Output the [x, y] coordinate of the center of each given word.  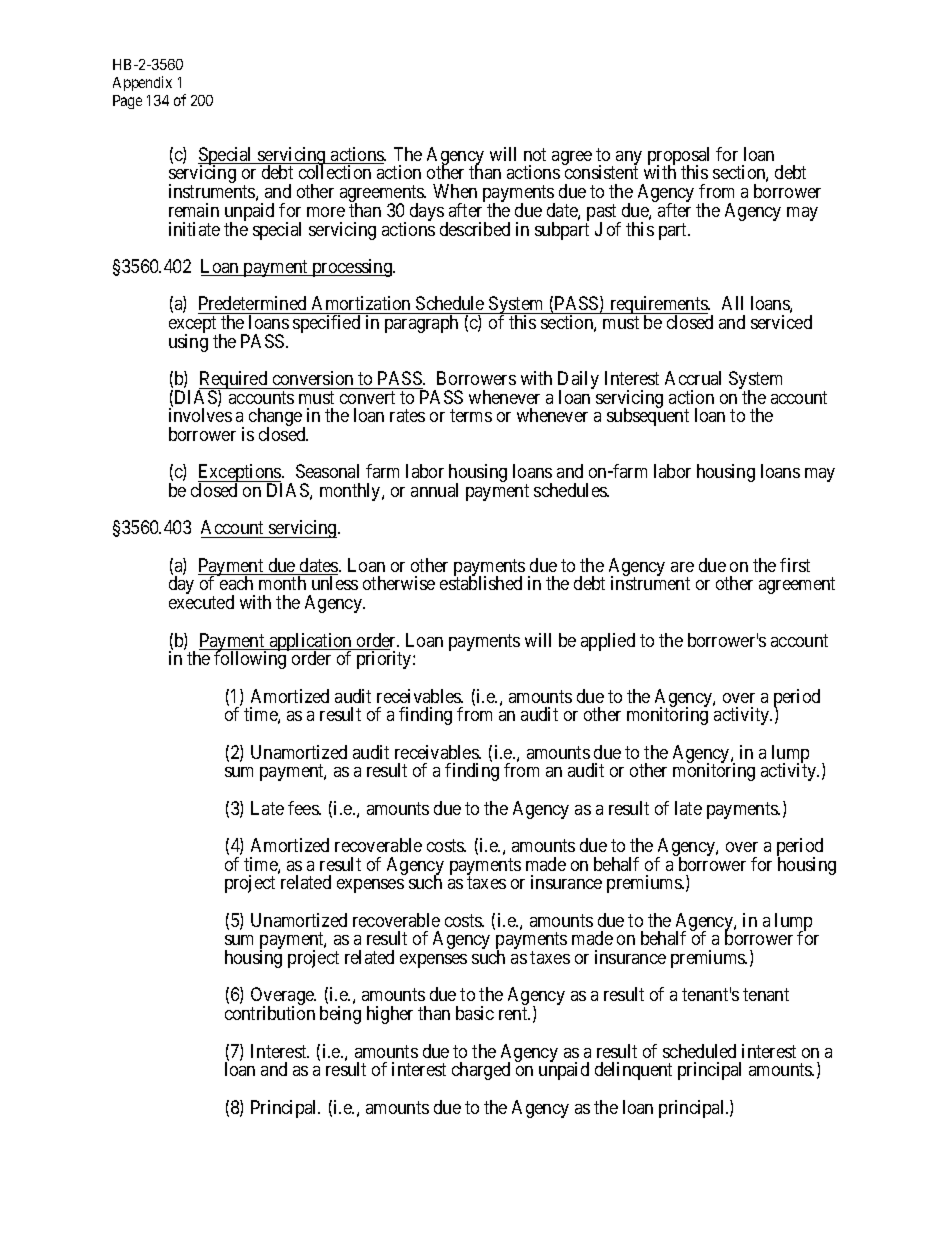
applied [608, 642]
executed [201, 602]
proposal [678, 157]
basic [475, 1013]
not [535, 154]
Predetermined [252, 303]
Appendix [142, 83]
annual [434, 490]
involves [200, 415]
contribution [270, 1013]
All [732, 303]
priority [385, 660]
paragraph [421, 324]
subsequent [648, 417]
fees [304, 808]
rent [514, 1013]
